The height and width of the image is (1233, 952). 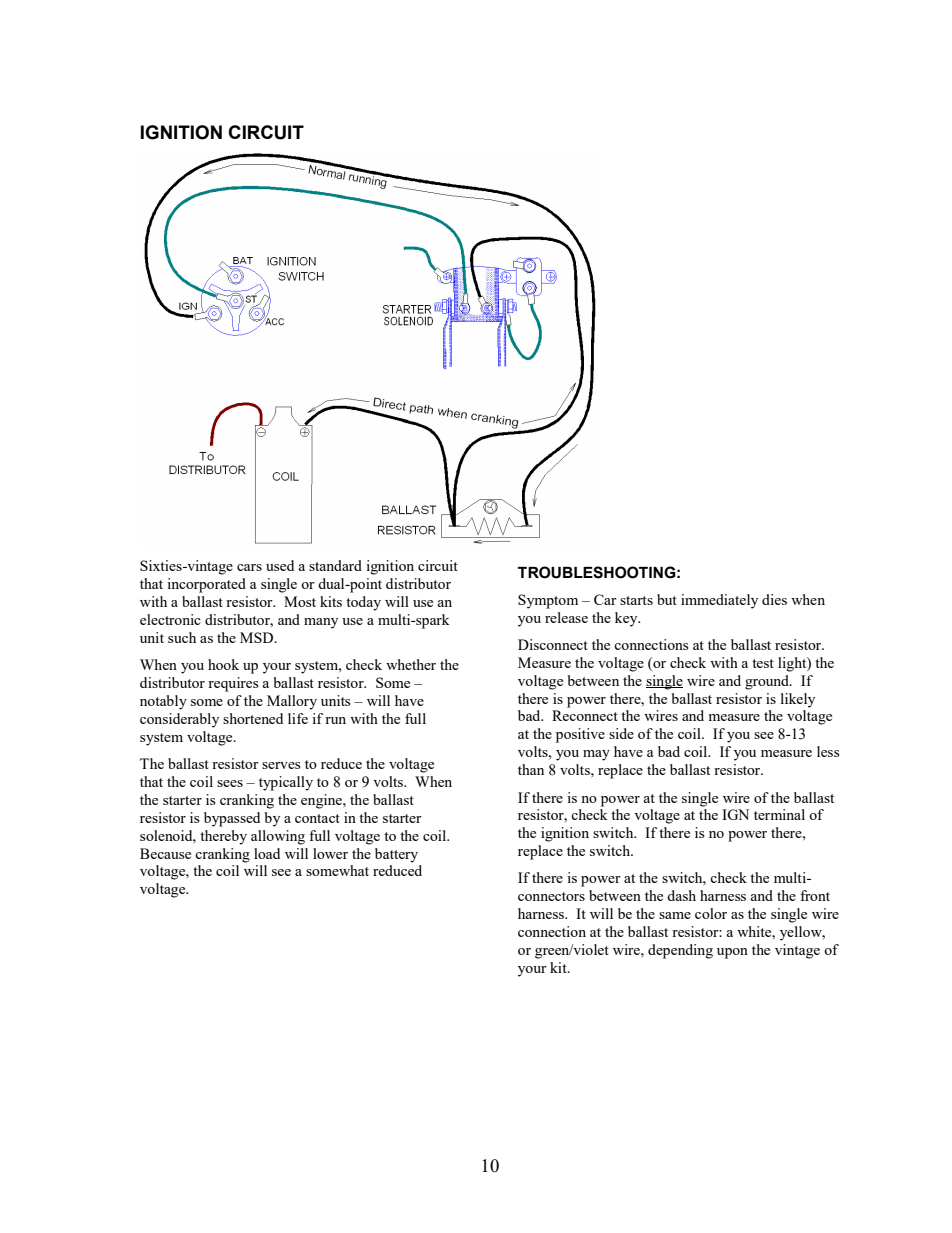 What do you see at coordinates (531, 769) in the image?
I see `than` at bounding box center [531, 769].
